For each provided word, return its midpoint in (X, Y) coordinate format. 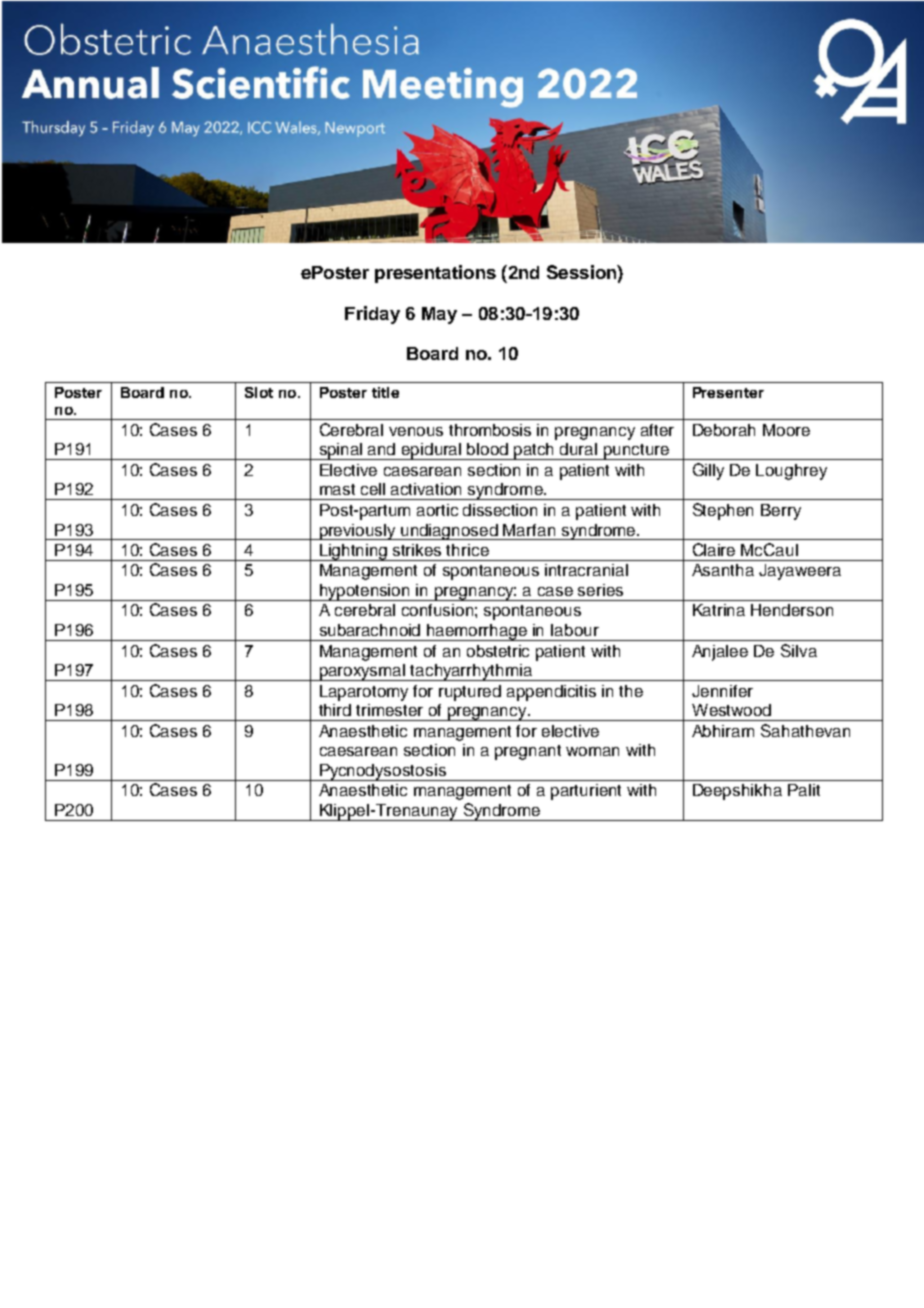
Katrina (719, 610)
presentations (435, 274)
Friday (372, 315)
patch (534, 451)
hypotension (365, 592)
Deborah (724, 430)
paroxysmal (363, 672)
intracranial (586, 570)
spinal (341, 451)
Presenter (728, 392)
